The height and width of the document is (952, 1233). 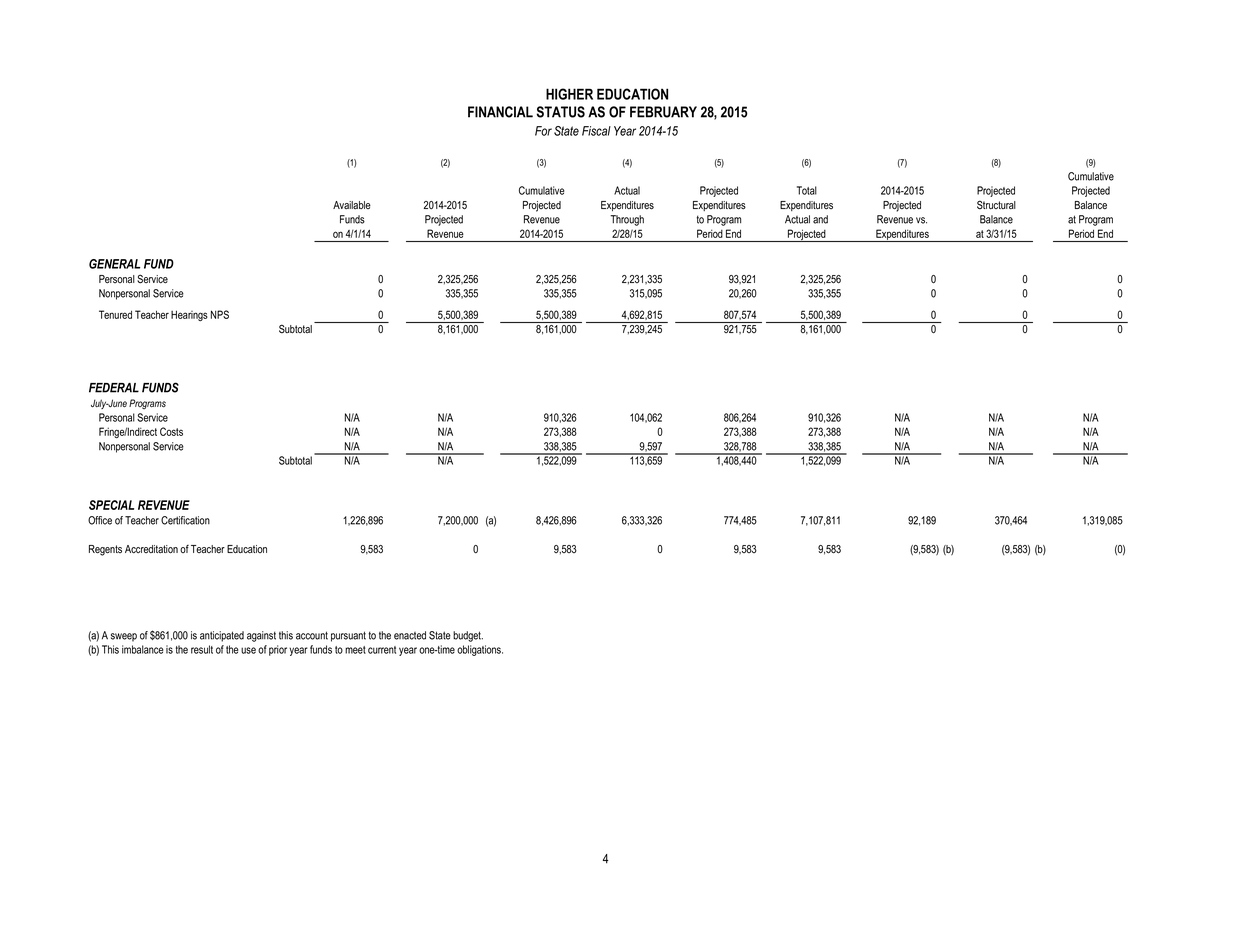 I want to click on FINANCIAL, so click(x=500, y=112).
